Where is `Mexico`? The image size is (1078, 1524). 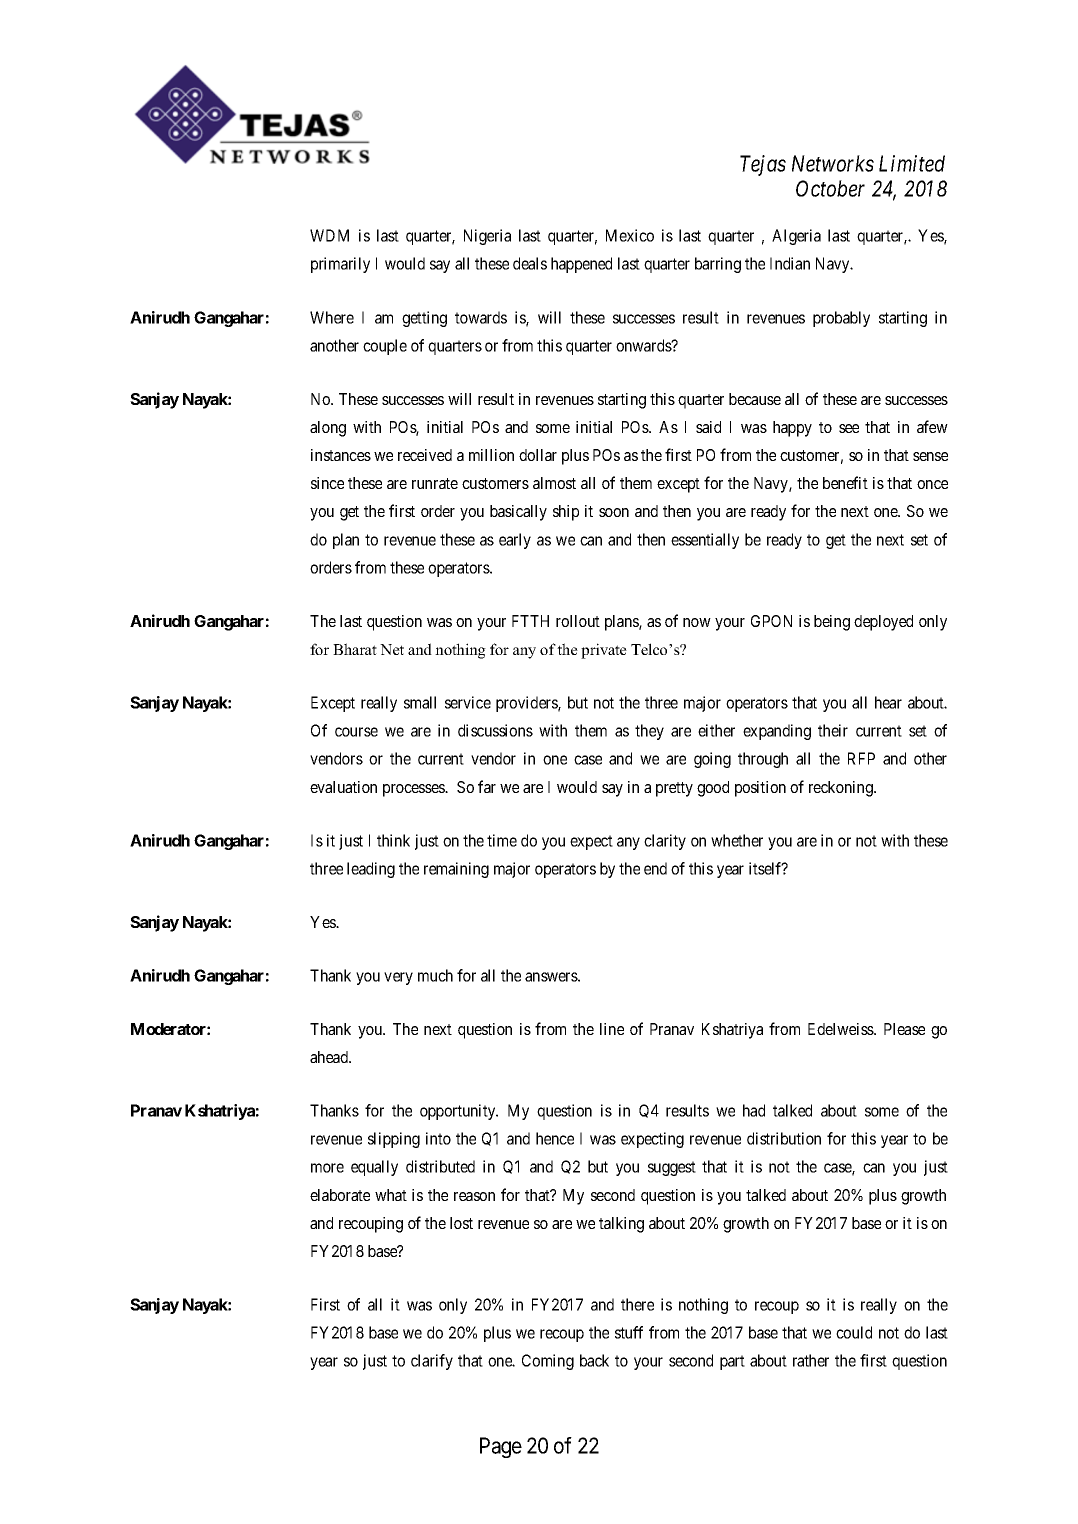
Mexico is located at coordinates (630, 235).
